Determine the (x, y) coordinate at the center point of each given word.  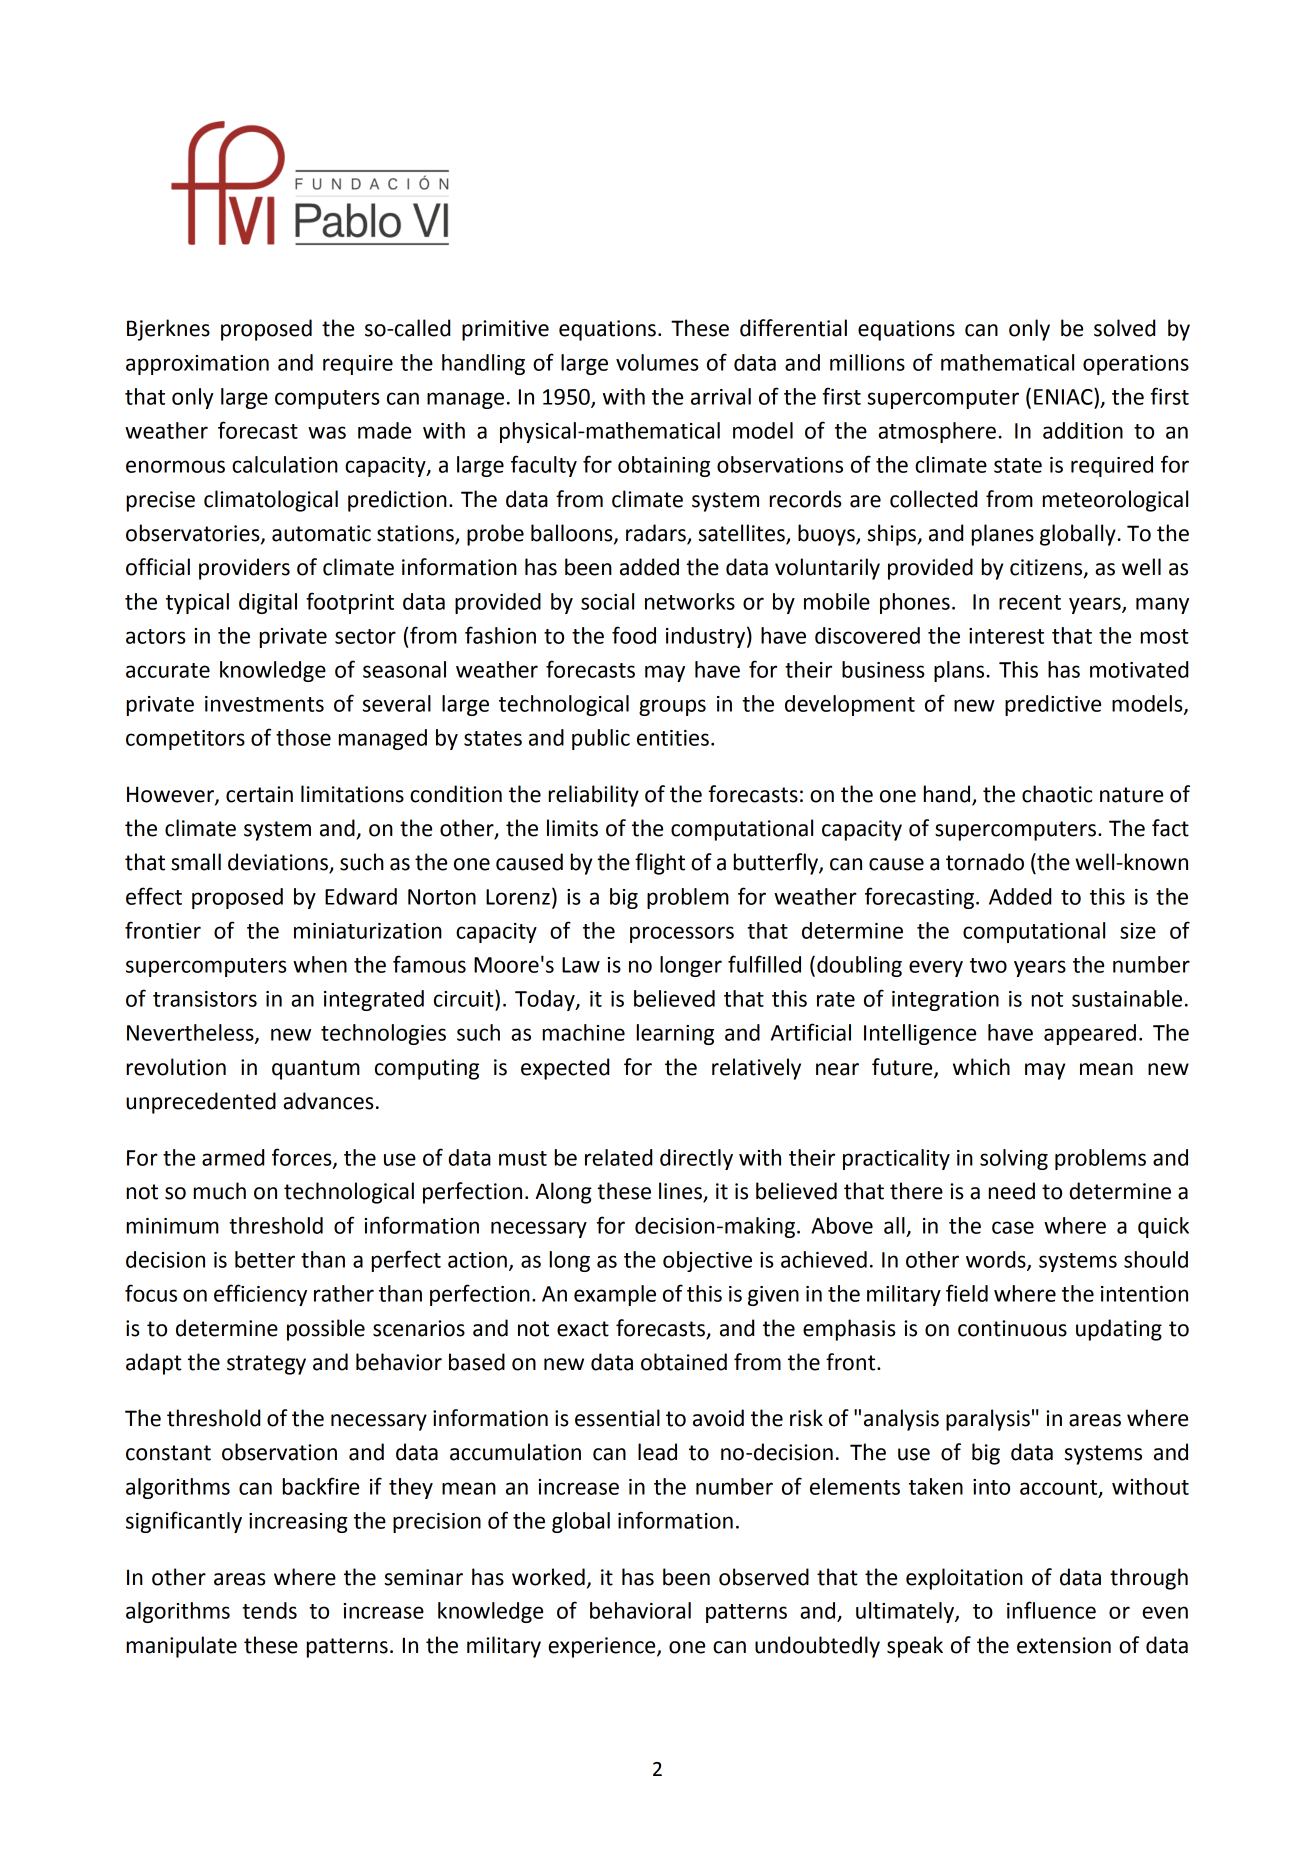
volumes (657, 362)
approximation (197, 365)
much (219, 1191)
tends (269, 1610)
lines (681, 1192)
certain (259, 794)
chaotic (1057, 794)
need (1011, 1191)
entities (673, 738)
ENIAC (1064, 396)
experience (603, 1647)
